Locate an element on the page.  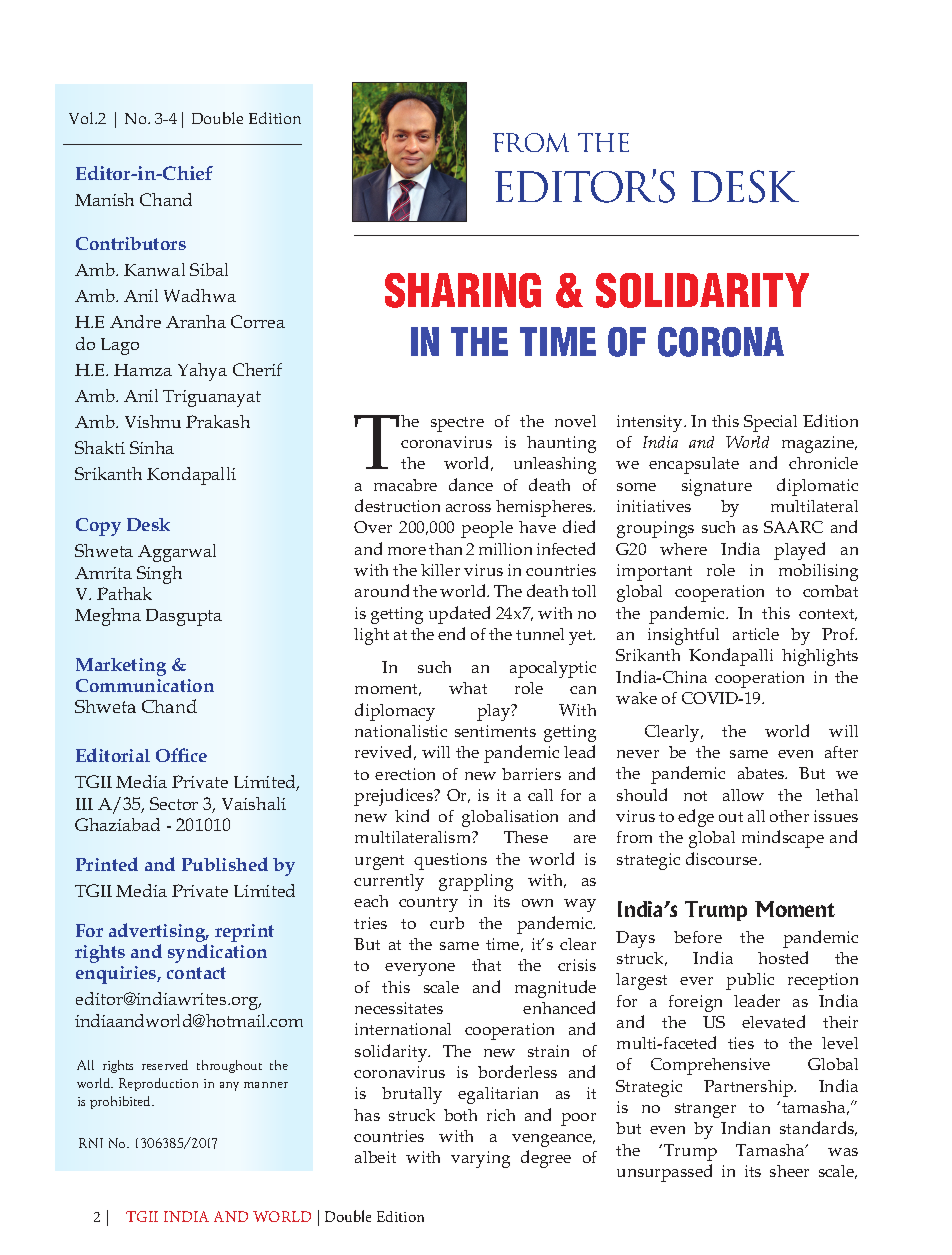
Communication is located at coordinates (145, 685).
